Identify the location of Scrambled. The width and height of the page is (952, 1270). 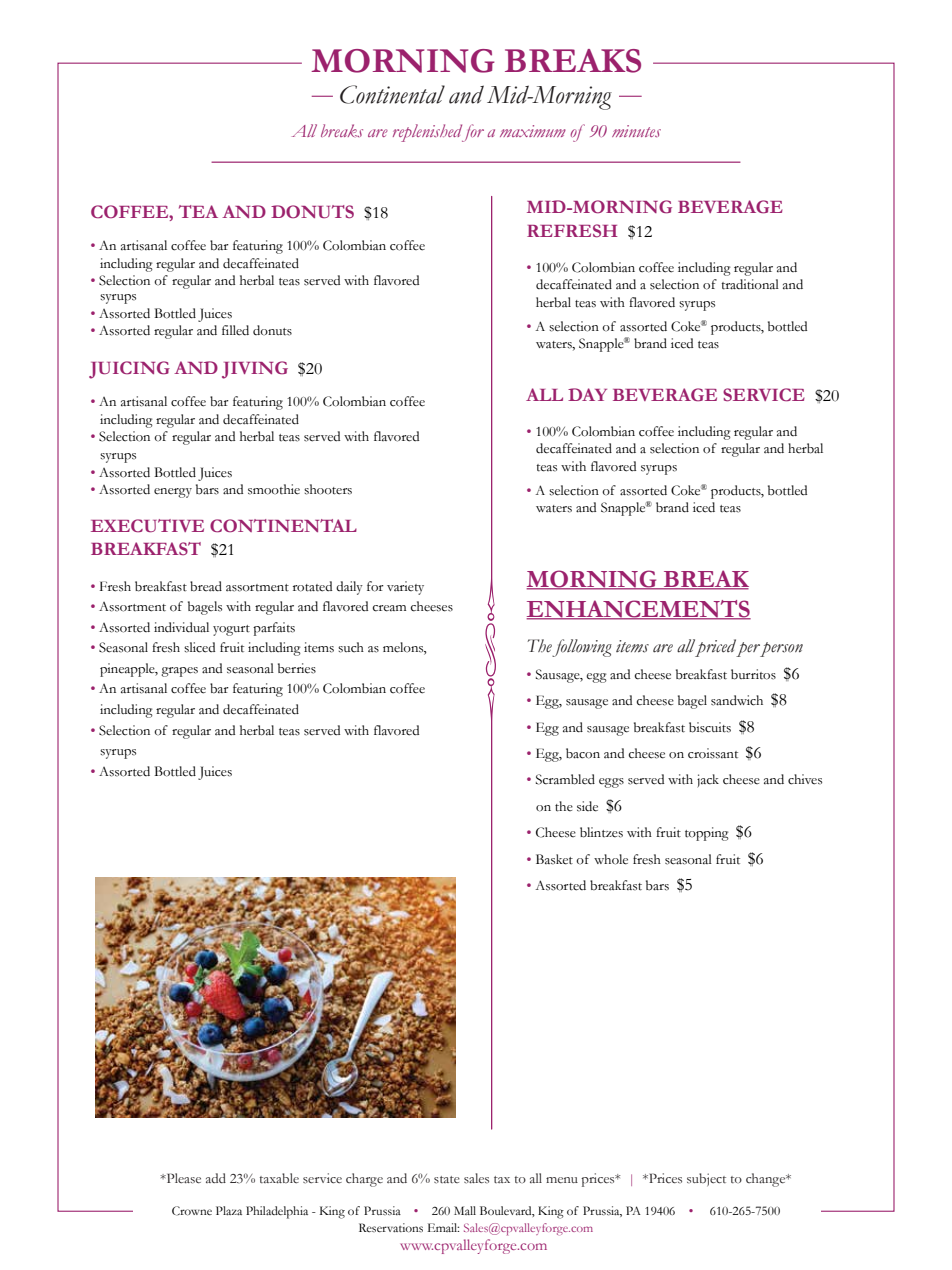
(565, 779).
